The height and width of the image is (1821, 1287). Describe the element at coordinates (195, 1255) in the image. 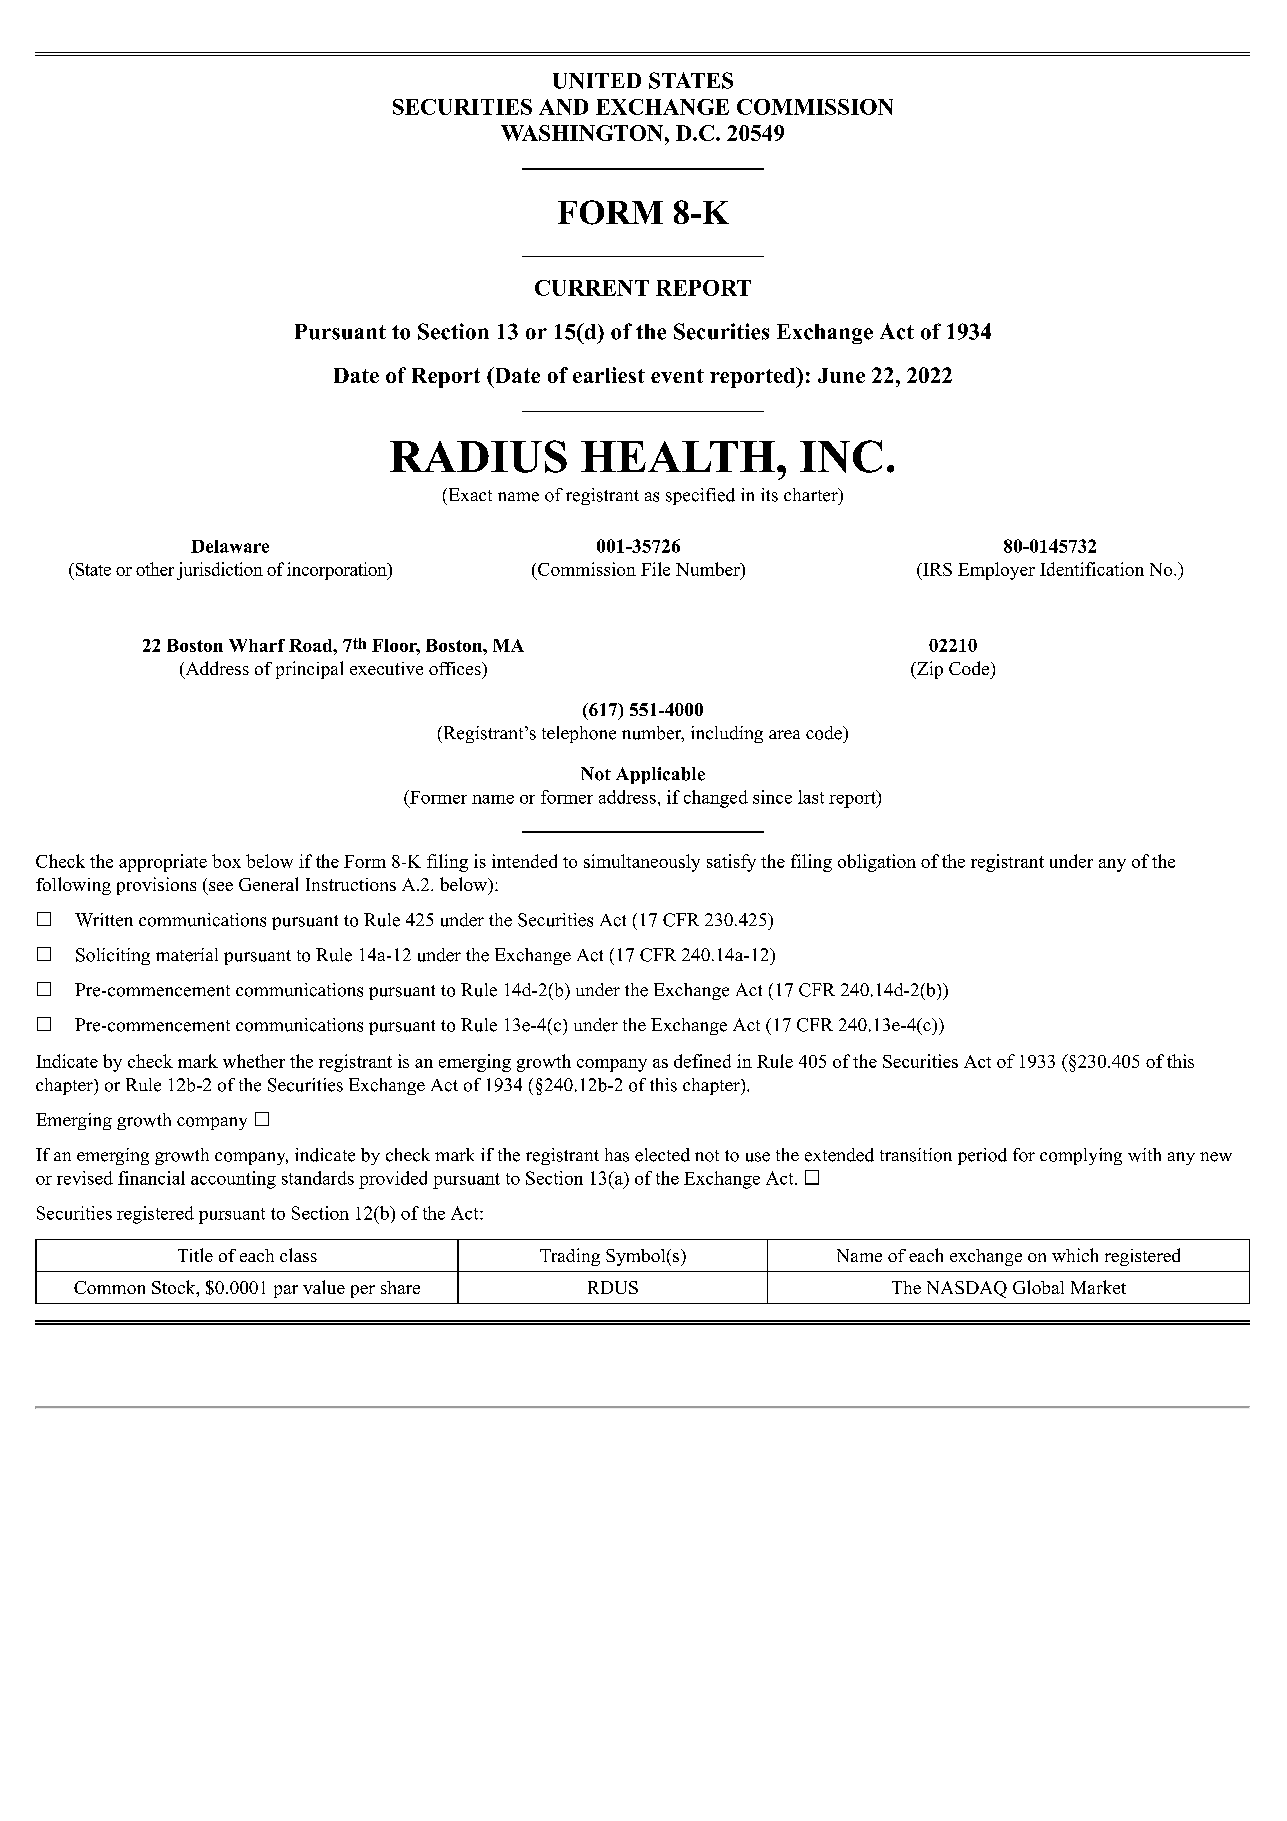

I see `Title` at that location.
